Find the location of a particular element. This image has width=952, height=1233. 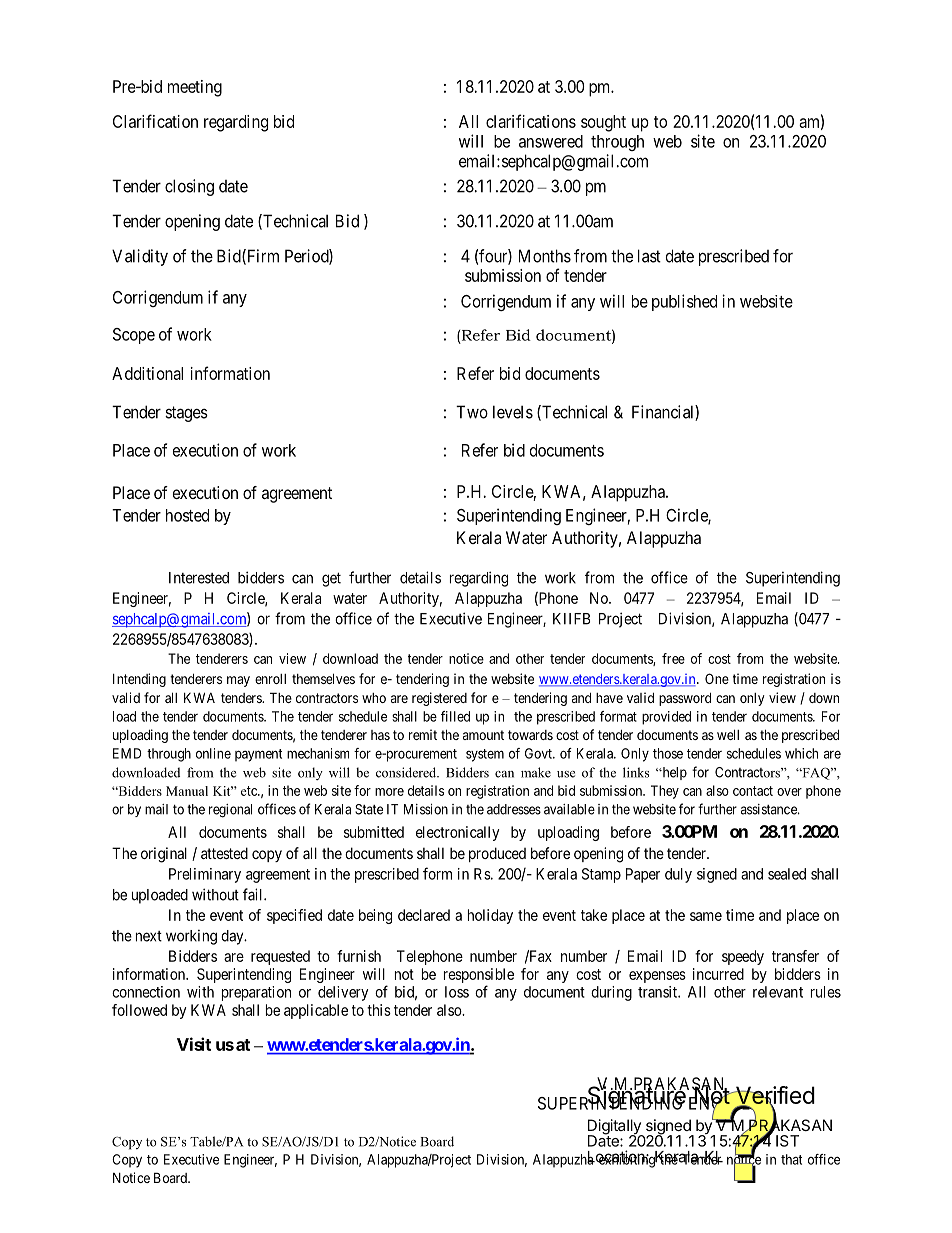

sought is located at coordinates (603, 123).
